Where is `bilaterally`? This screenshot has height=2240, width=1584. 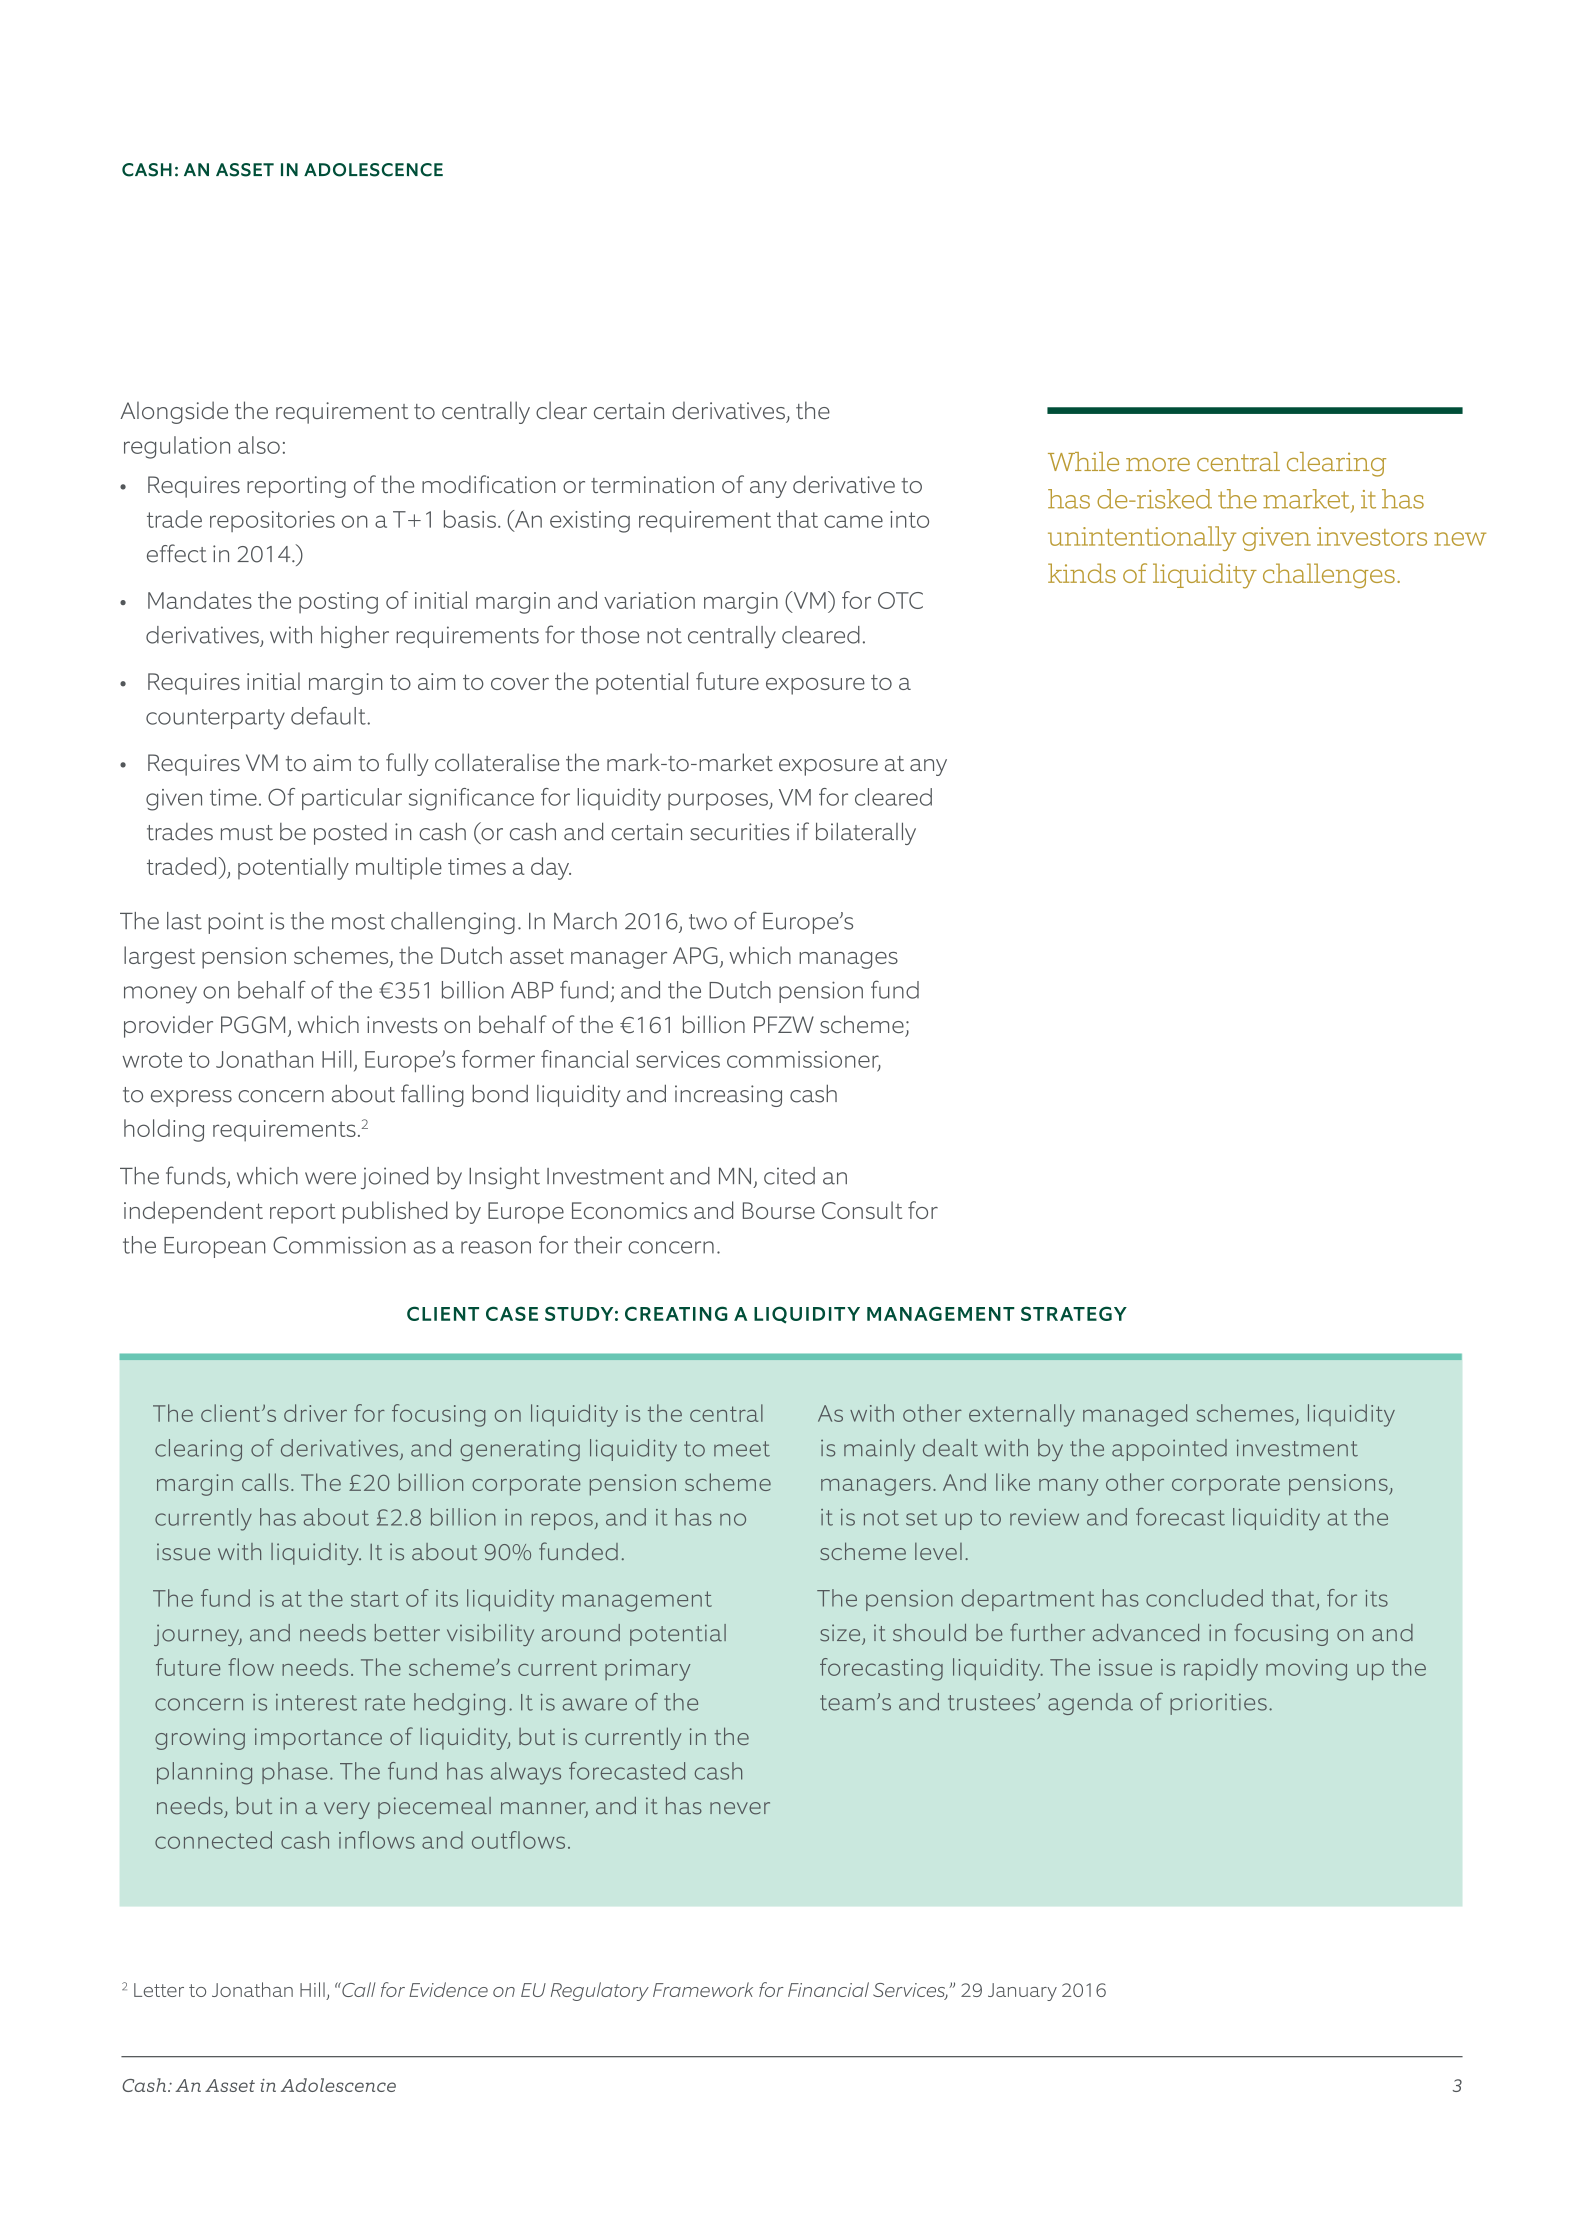 bilaterally is located at coordinates (866, 833).
